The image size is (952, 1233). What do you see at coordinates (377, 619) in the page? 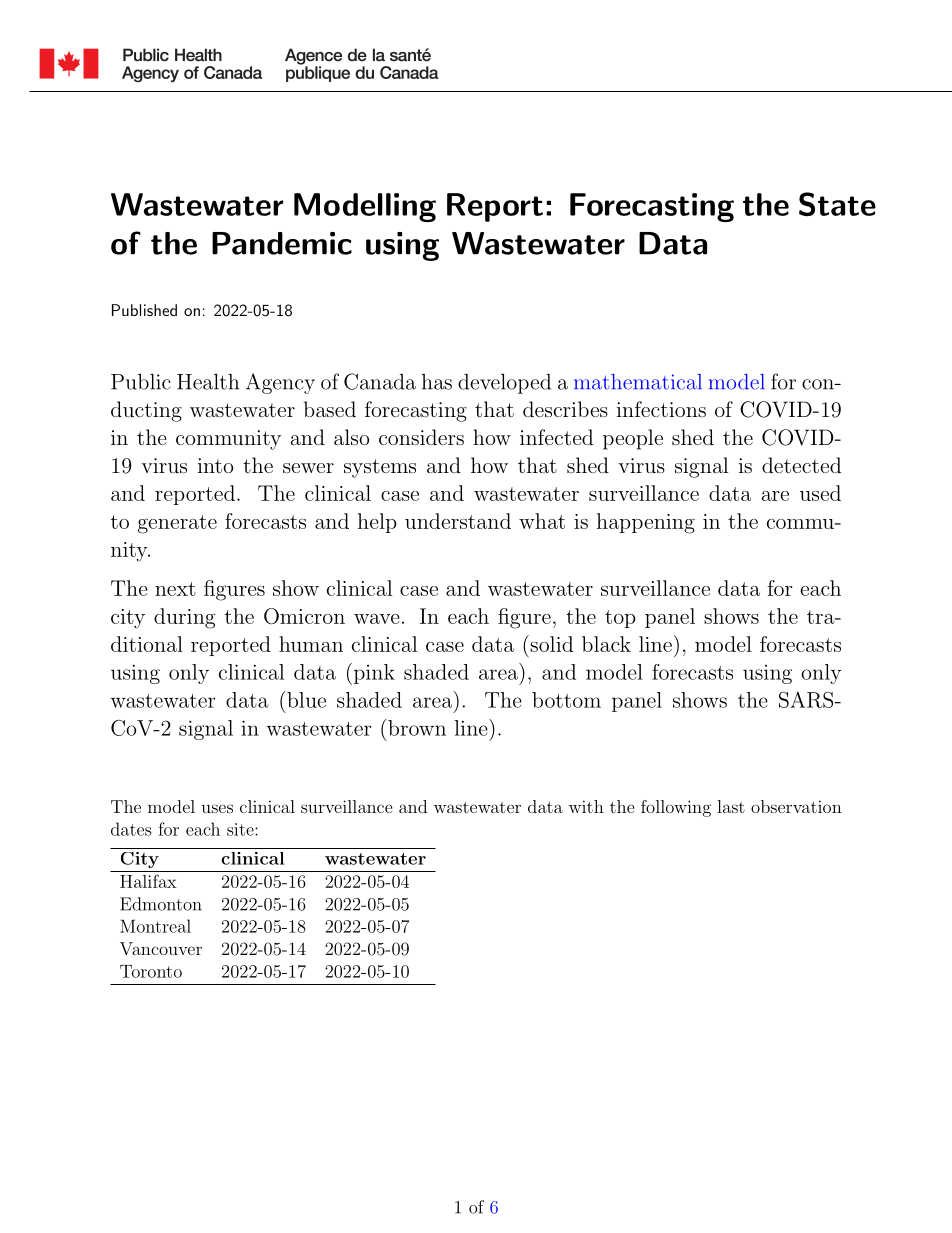
I see `wave` at bounding box center [377, 619].
